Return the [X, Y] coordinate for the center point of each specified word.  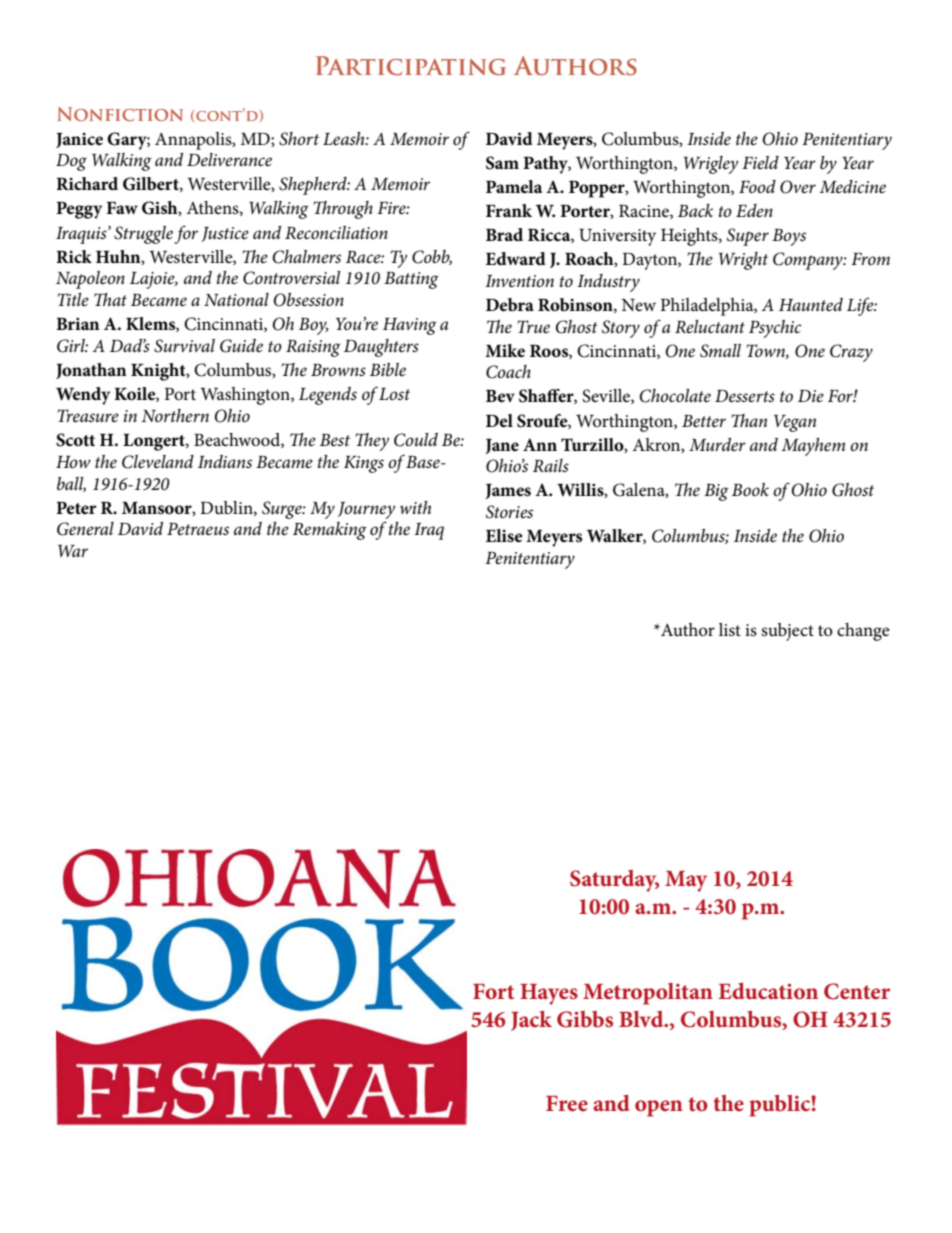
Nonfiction [120, 114]
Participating [411, 66]
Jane [502, 446]
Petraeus [198, 529]
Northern [175, 415]
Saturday [614, 881]
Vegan [795, 423]
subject [787, 632]
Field [760, 162]
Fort [493, 991]
